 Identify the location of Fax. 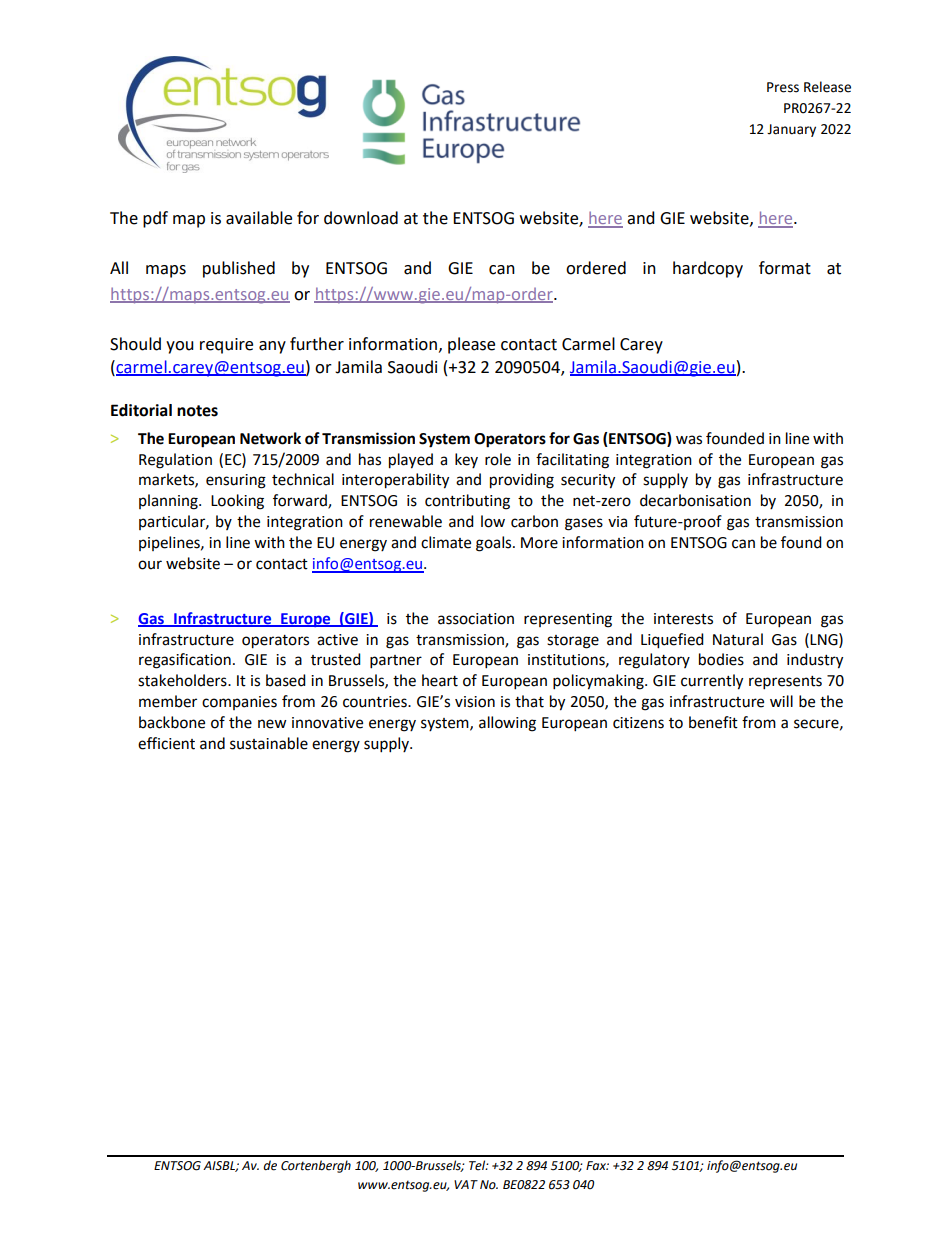
(597, 1165).
